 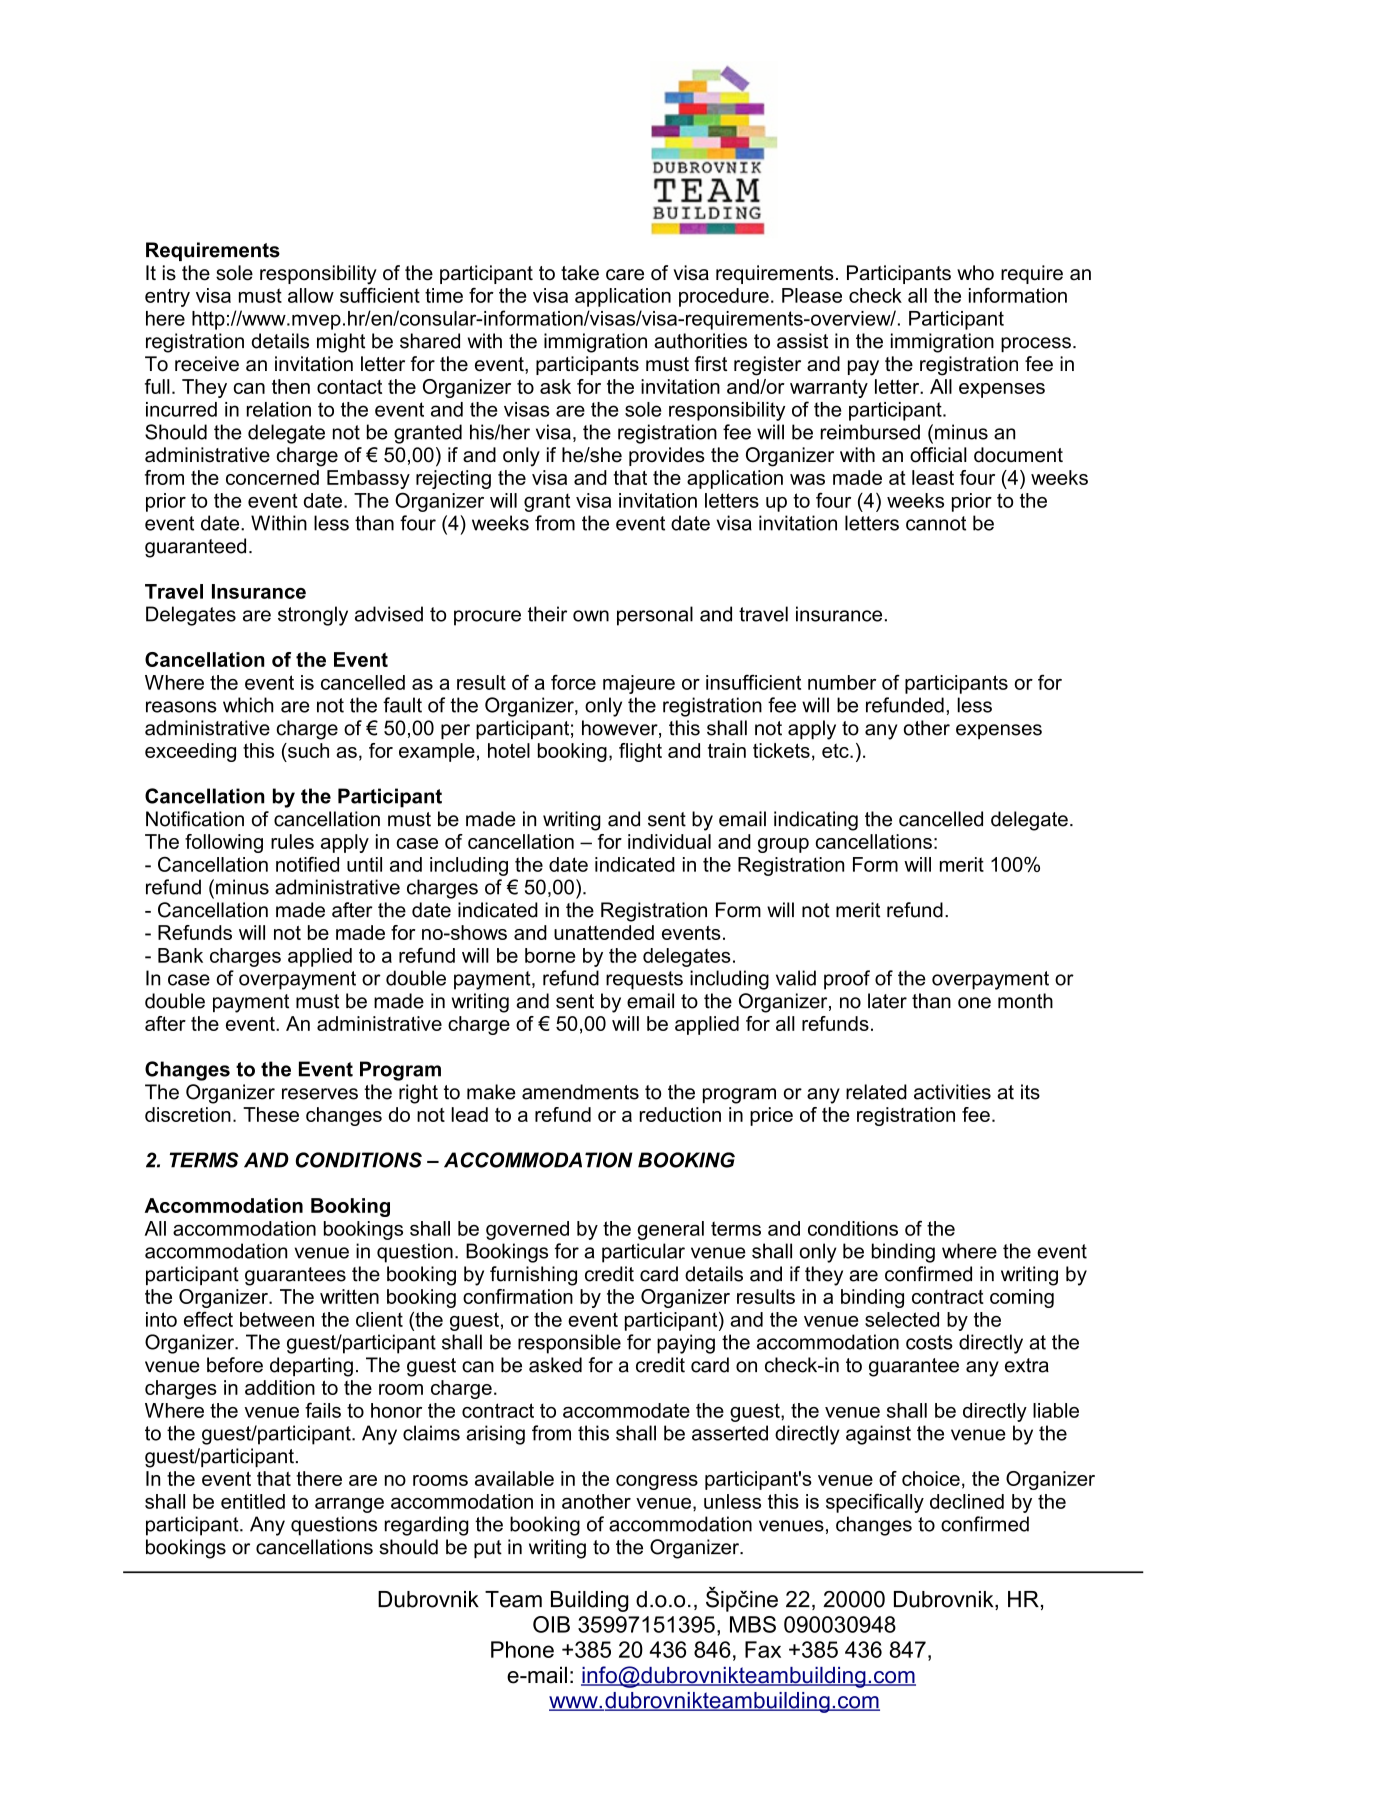 What do you see at coordinates (902, 1319) in the document?
I see `selected` at bounding box center [902, 1319].
